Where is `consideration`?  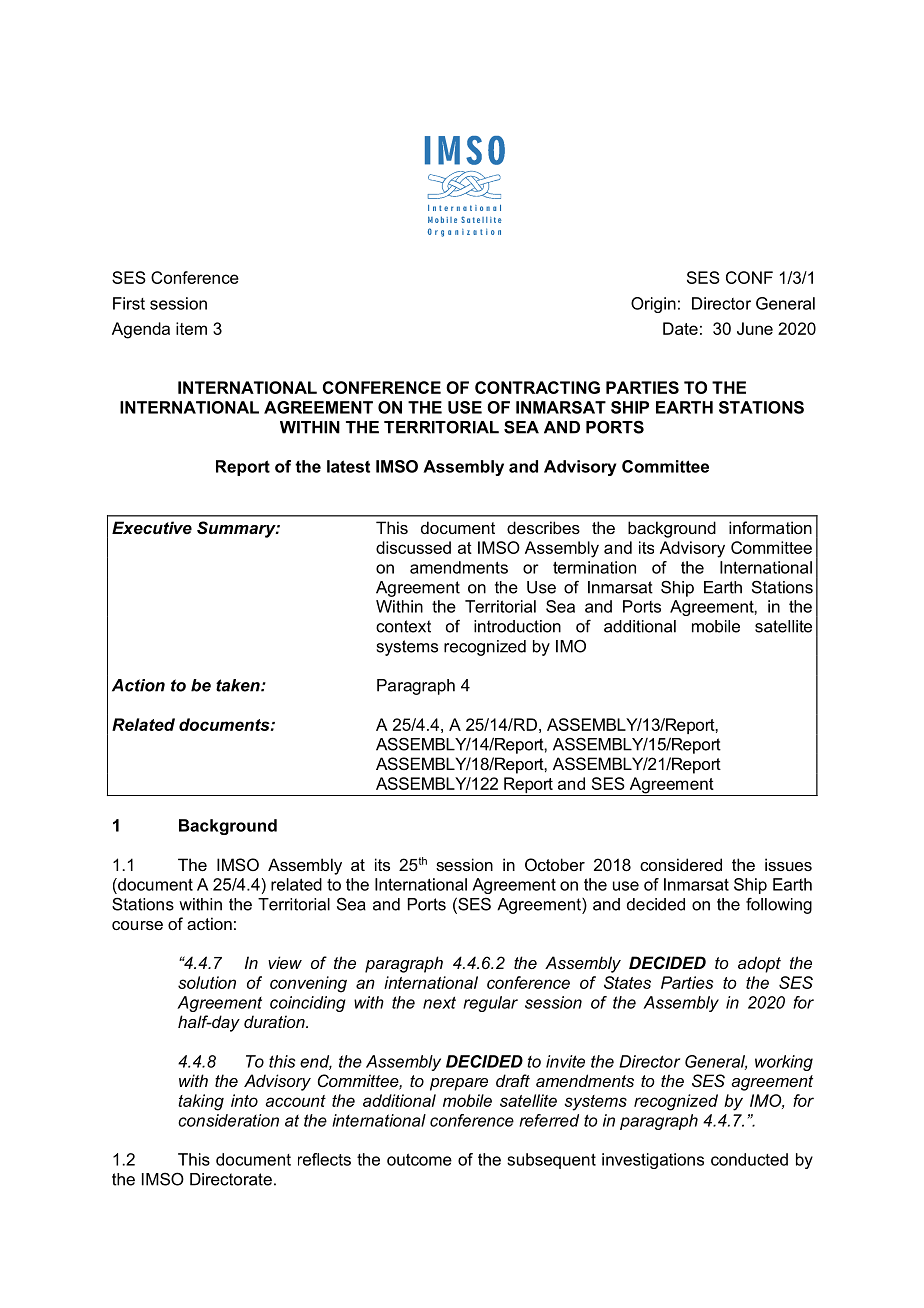
consideration is located at coordinates (228, 1120).
